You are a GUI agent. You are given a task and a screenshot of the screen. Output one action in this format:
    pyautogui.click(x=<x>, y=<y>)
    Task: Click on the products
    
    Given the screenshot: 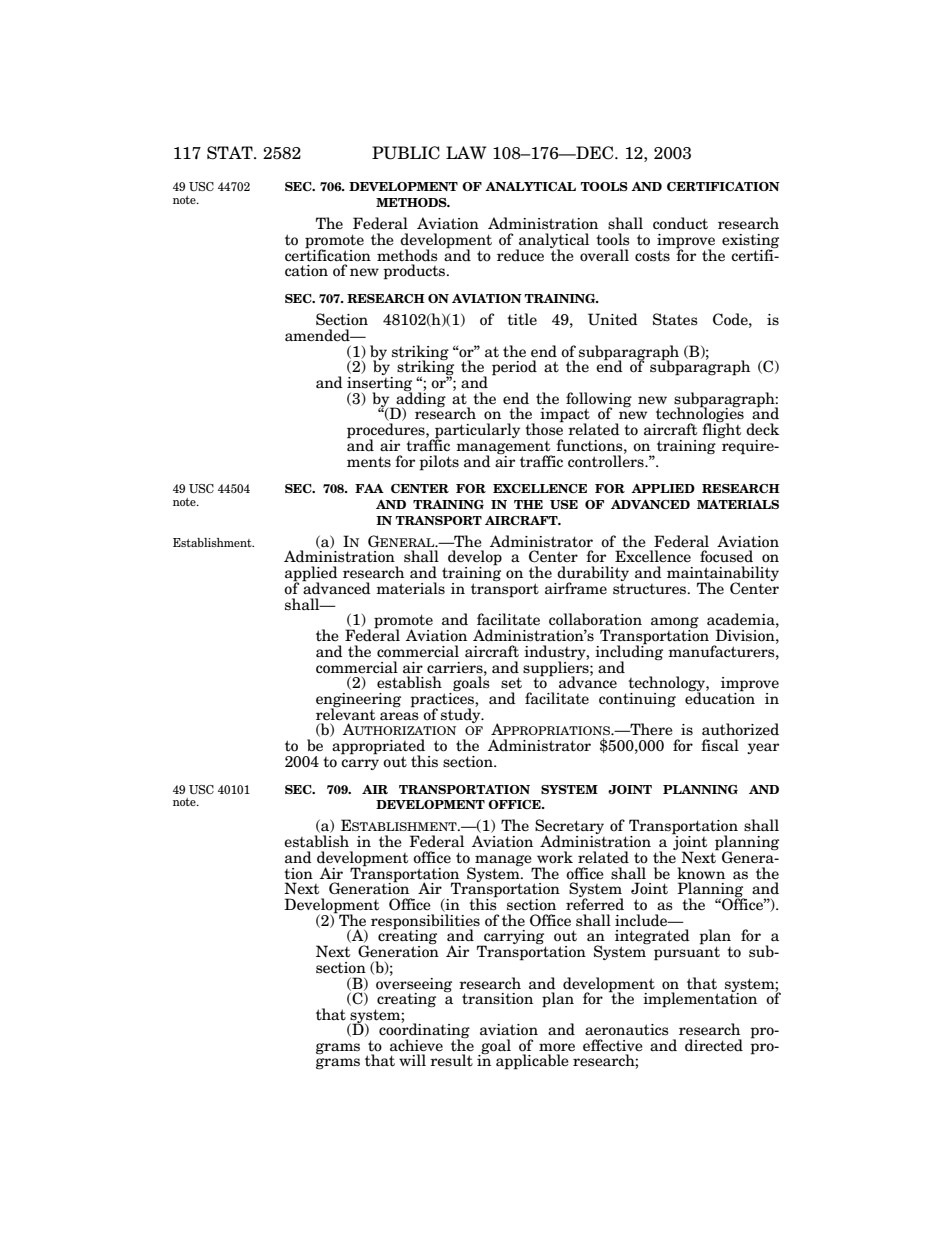 What is the action you would take?
    pyautogui.click(x=415, y=272)
